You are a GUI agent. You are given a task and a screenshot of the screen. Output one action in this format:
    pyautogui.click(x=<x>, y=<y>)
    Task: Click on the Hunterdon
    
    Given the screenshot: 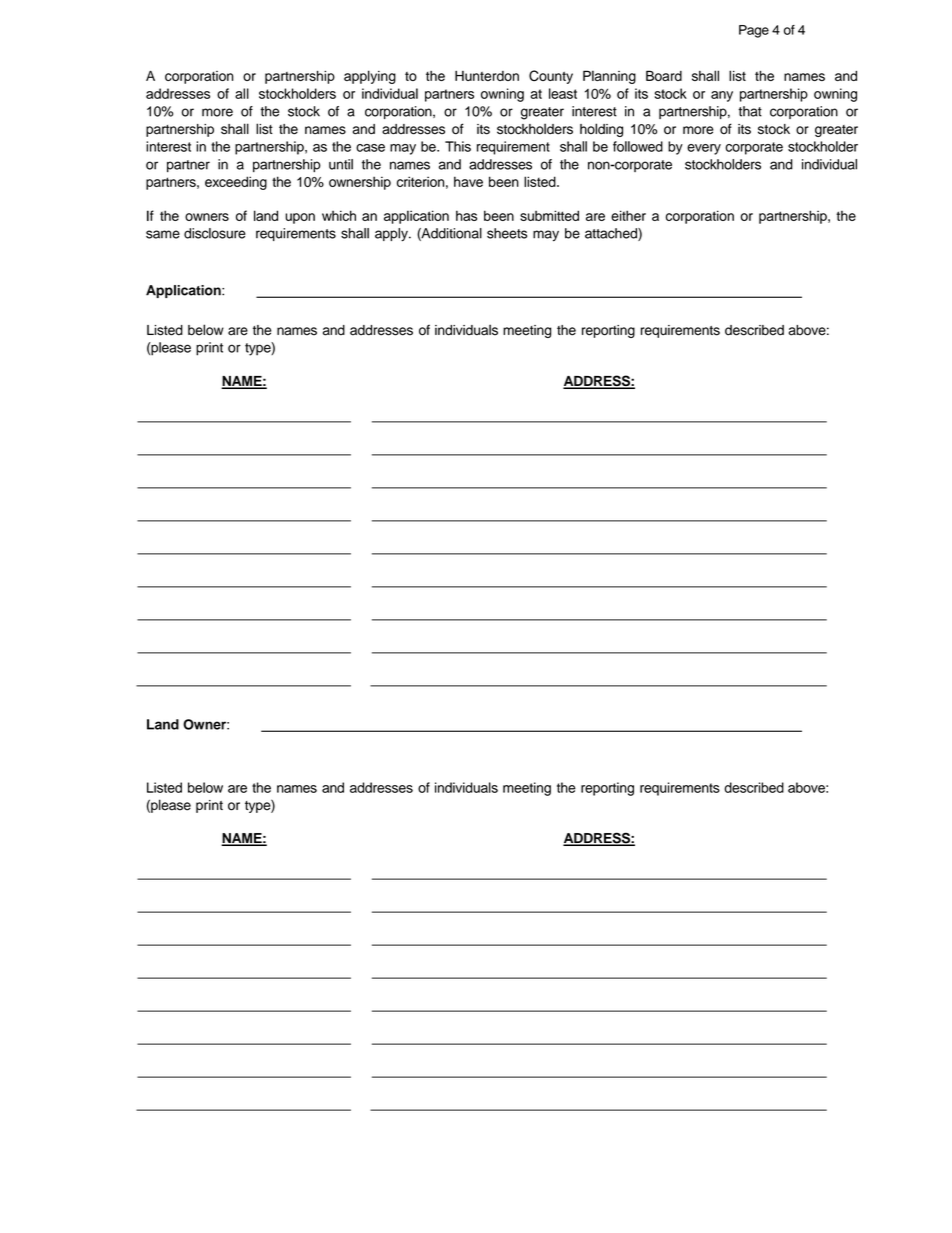 What is the action you would take?
    pyautogui.click(x=487, y=76)
